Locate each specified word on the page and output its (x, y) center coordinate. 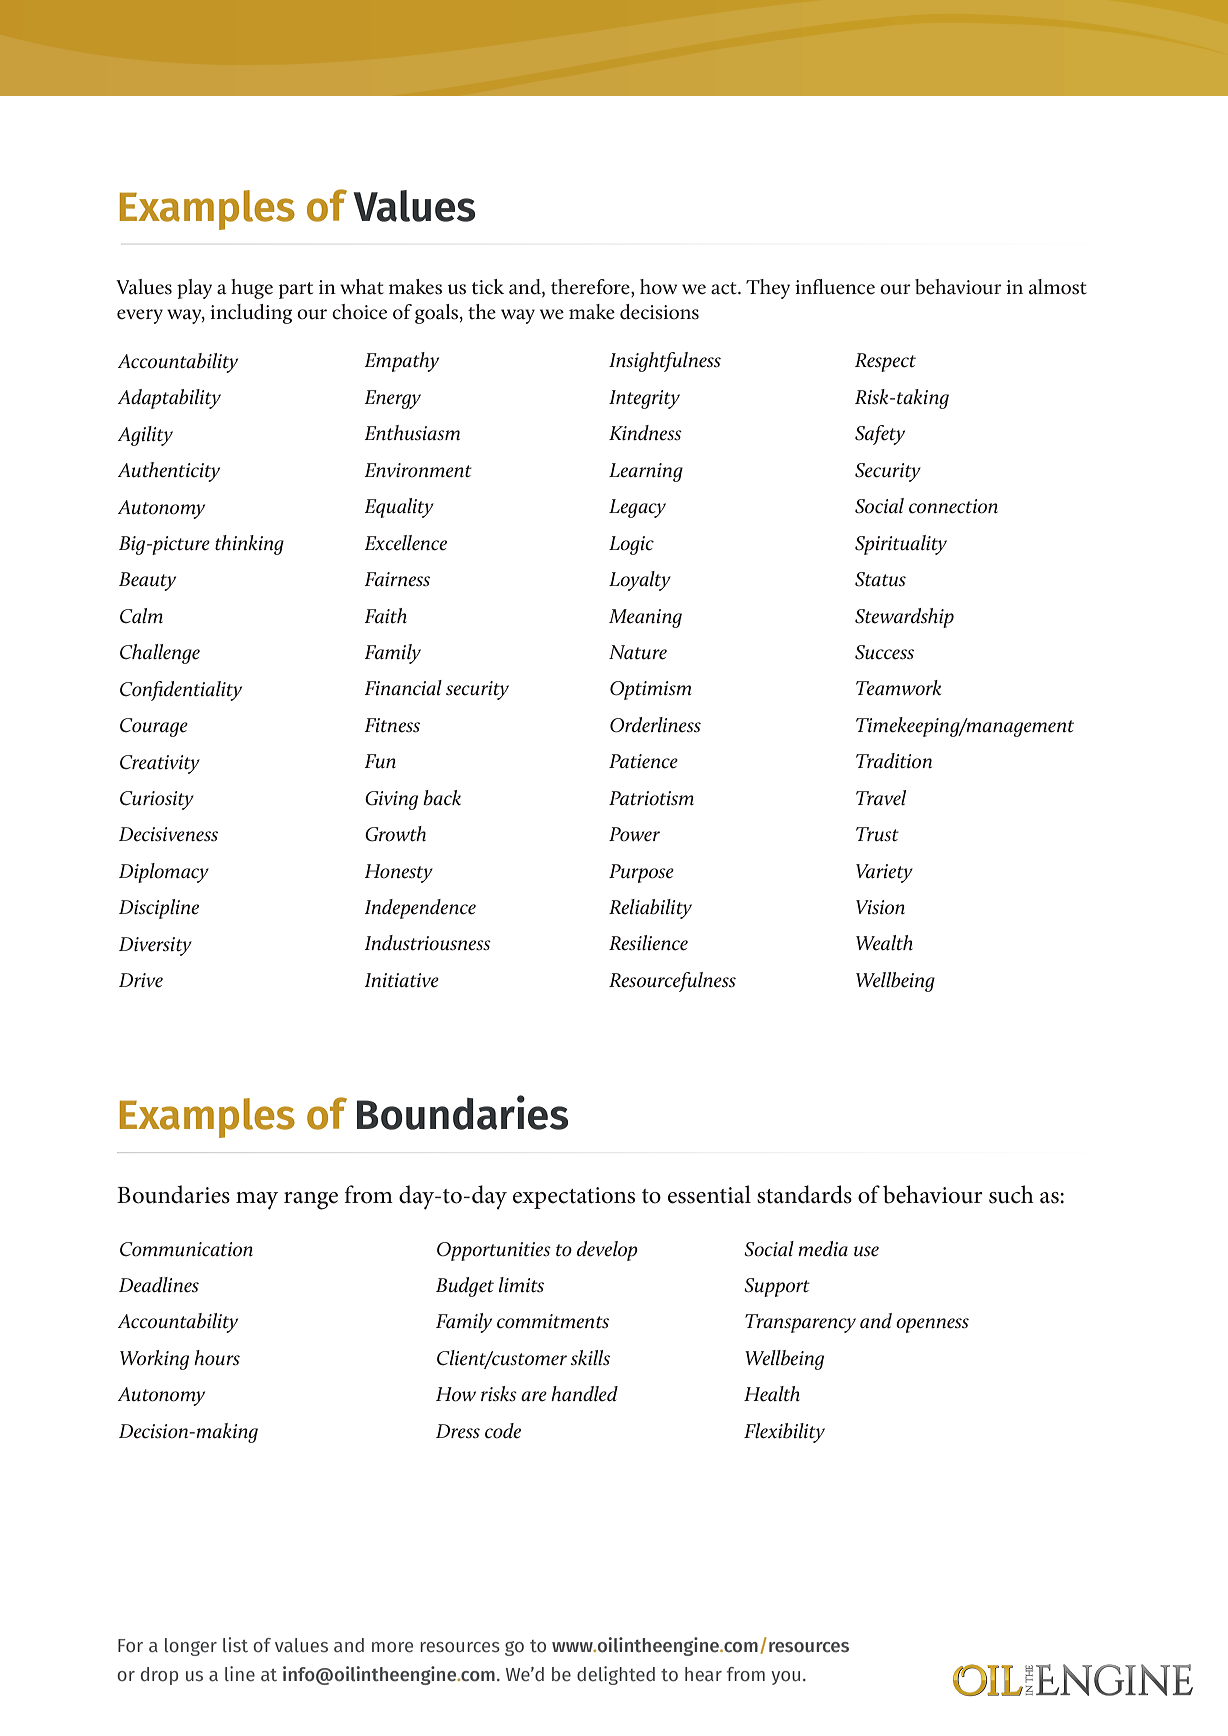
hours (217, 1358)
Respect (885, 362)
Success (884, 652)
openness (932, 1325)
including (251, 314)
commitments (553, 1321)
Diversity (155, 946)
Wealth (884, 943)
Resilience (648, 943)
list (235, 1645)
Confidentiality (181, 691)
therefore (591, 288)
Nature (638, 652)
